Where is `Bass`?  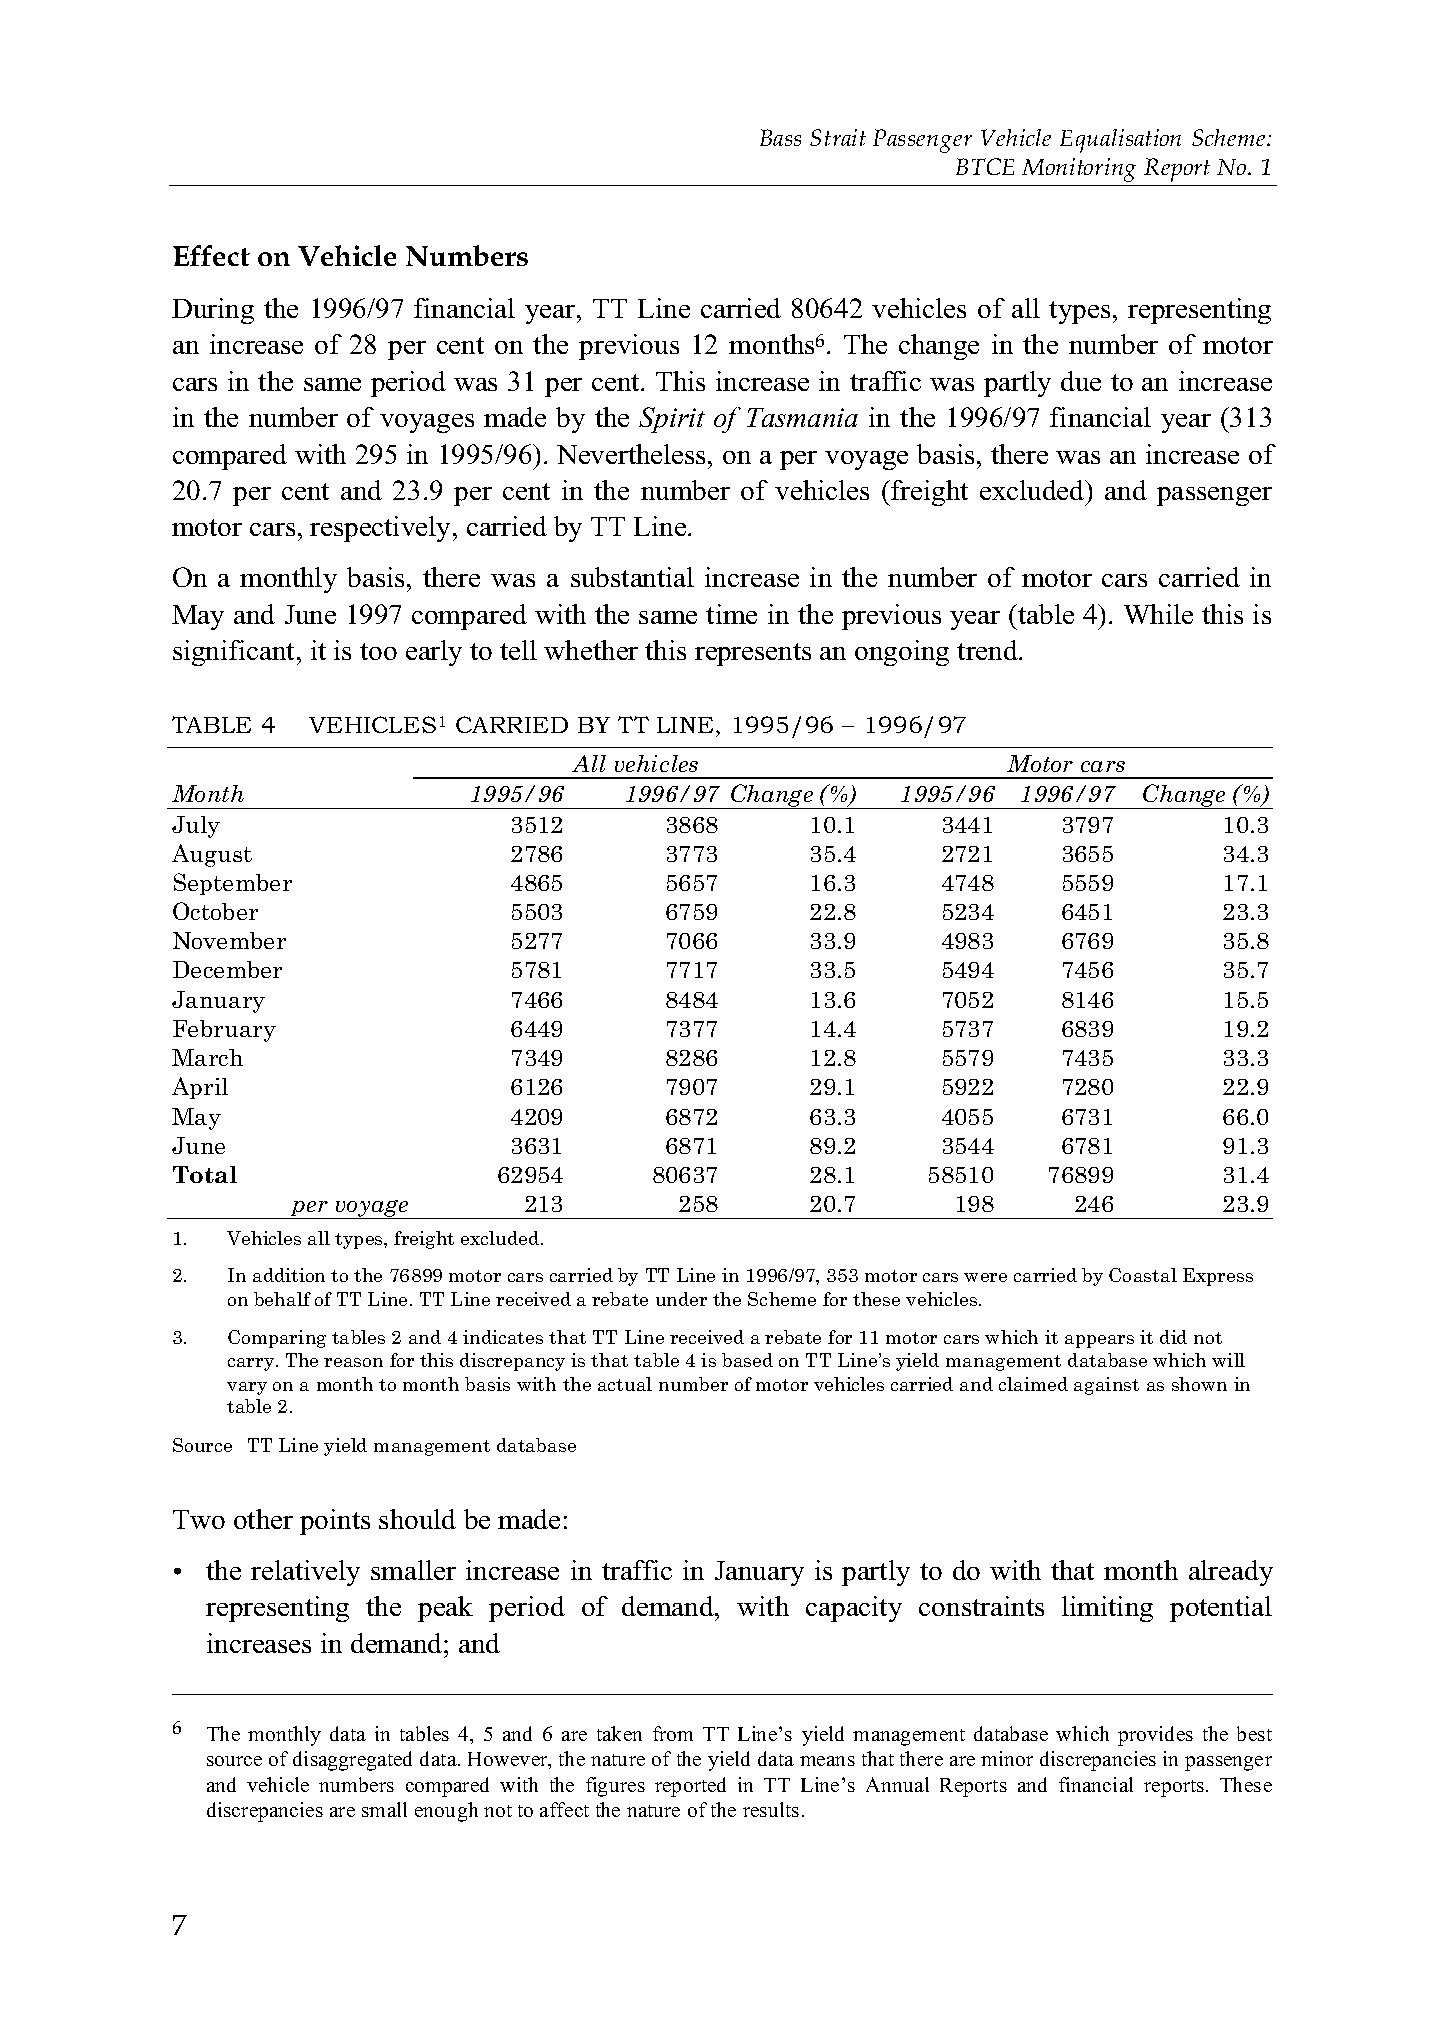 Bass is located at coordinates (780, 137).
